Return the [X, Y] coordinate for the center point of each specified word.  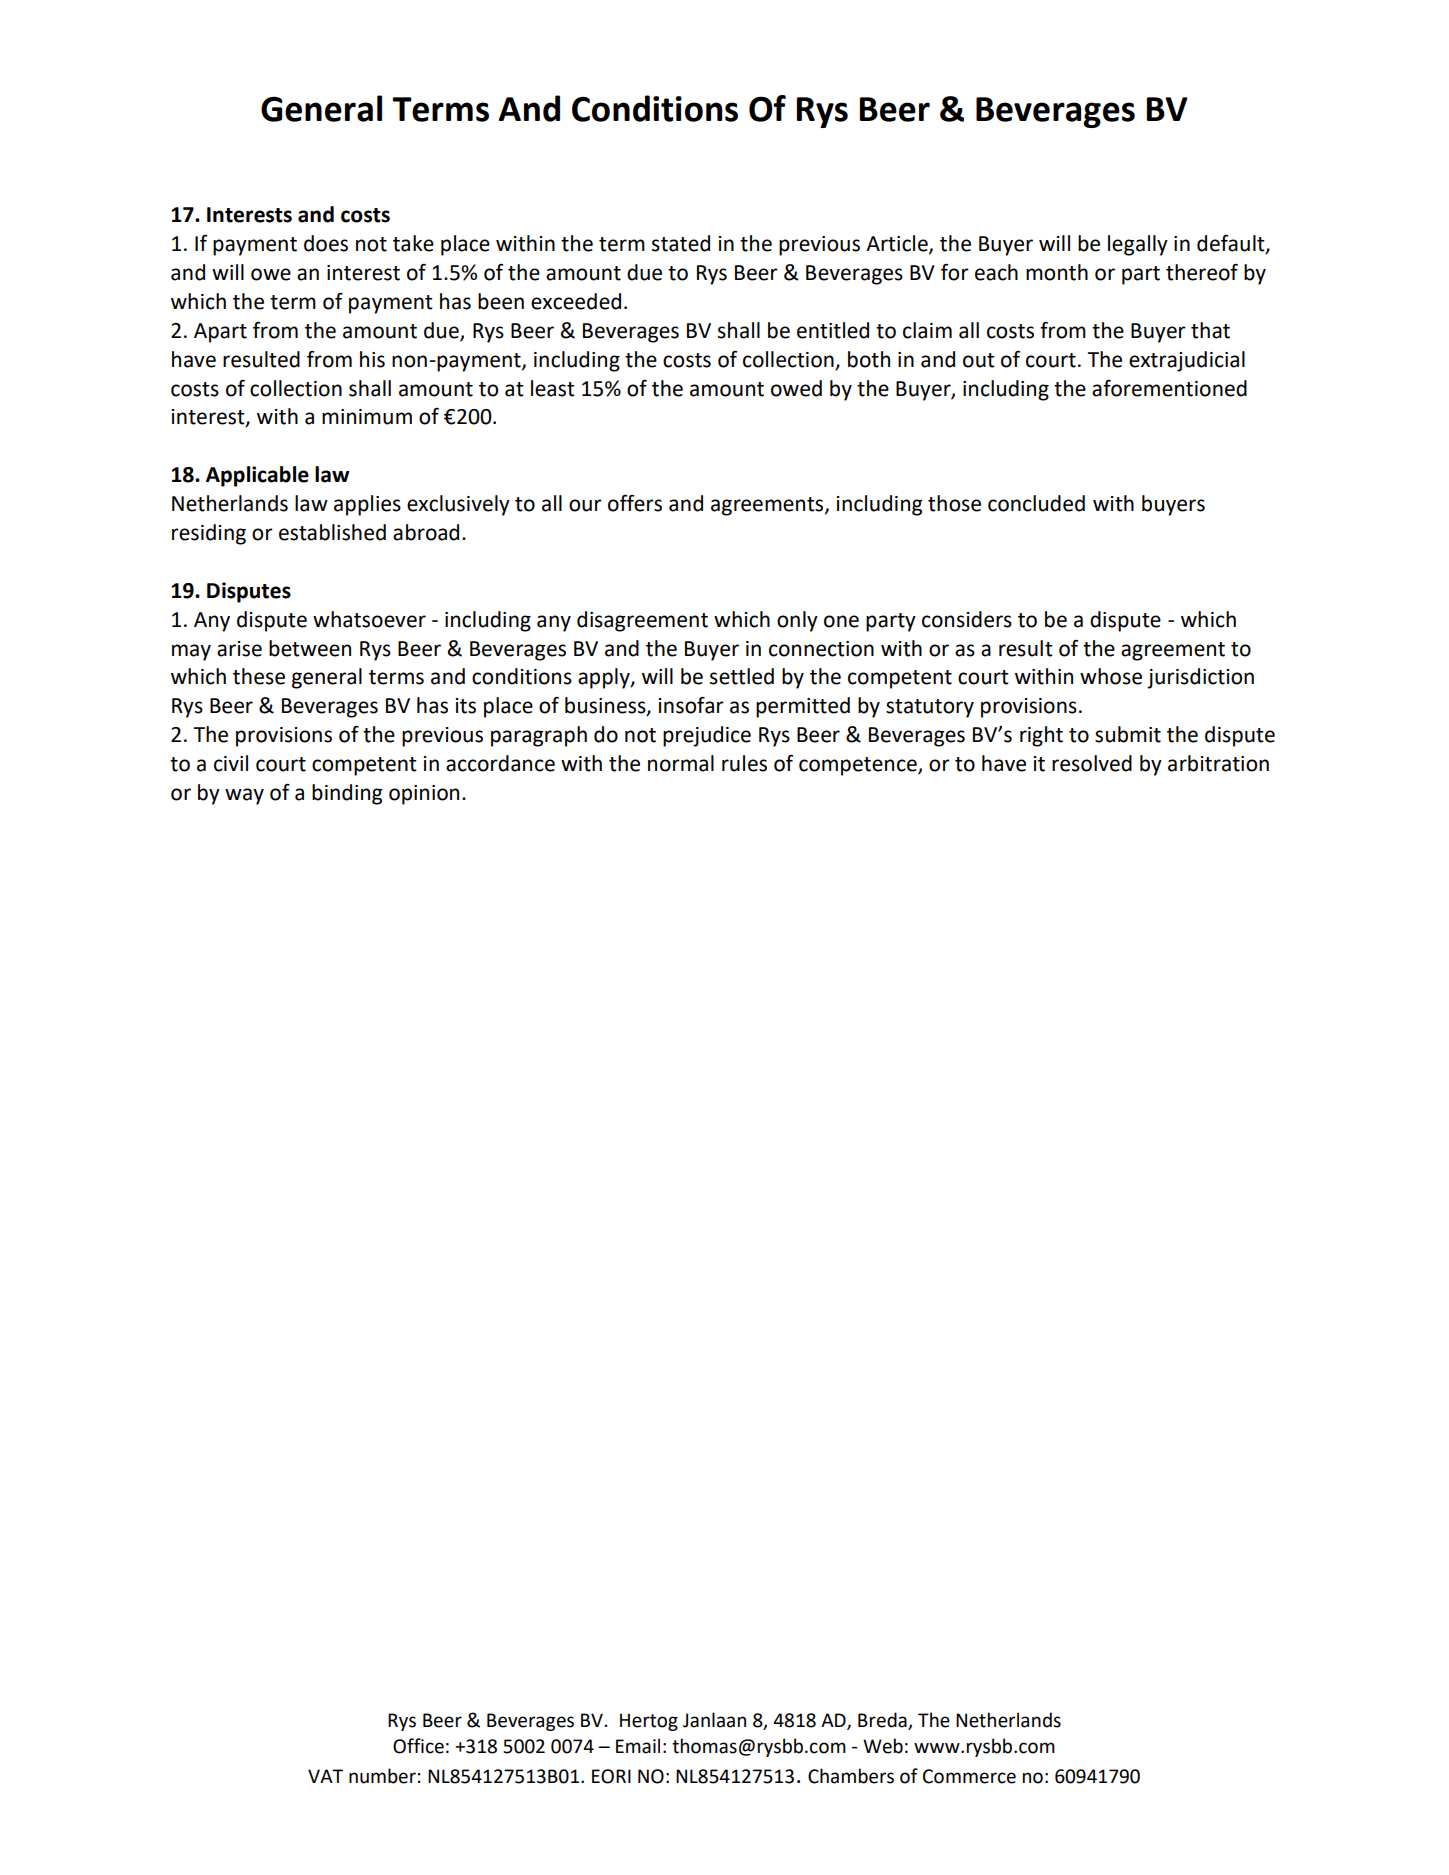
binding [347, 794]
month [1057, 272]
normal [681, 763]
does [326, 243]
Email [638, 1746]
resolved [1092, 763]
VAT [325, 1776]
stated [681, 243]
